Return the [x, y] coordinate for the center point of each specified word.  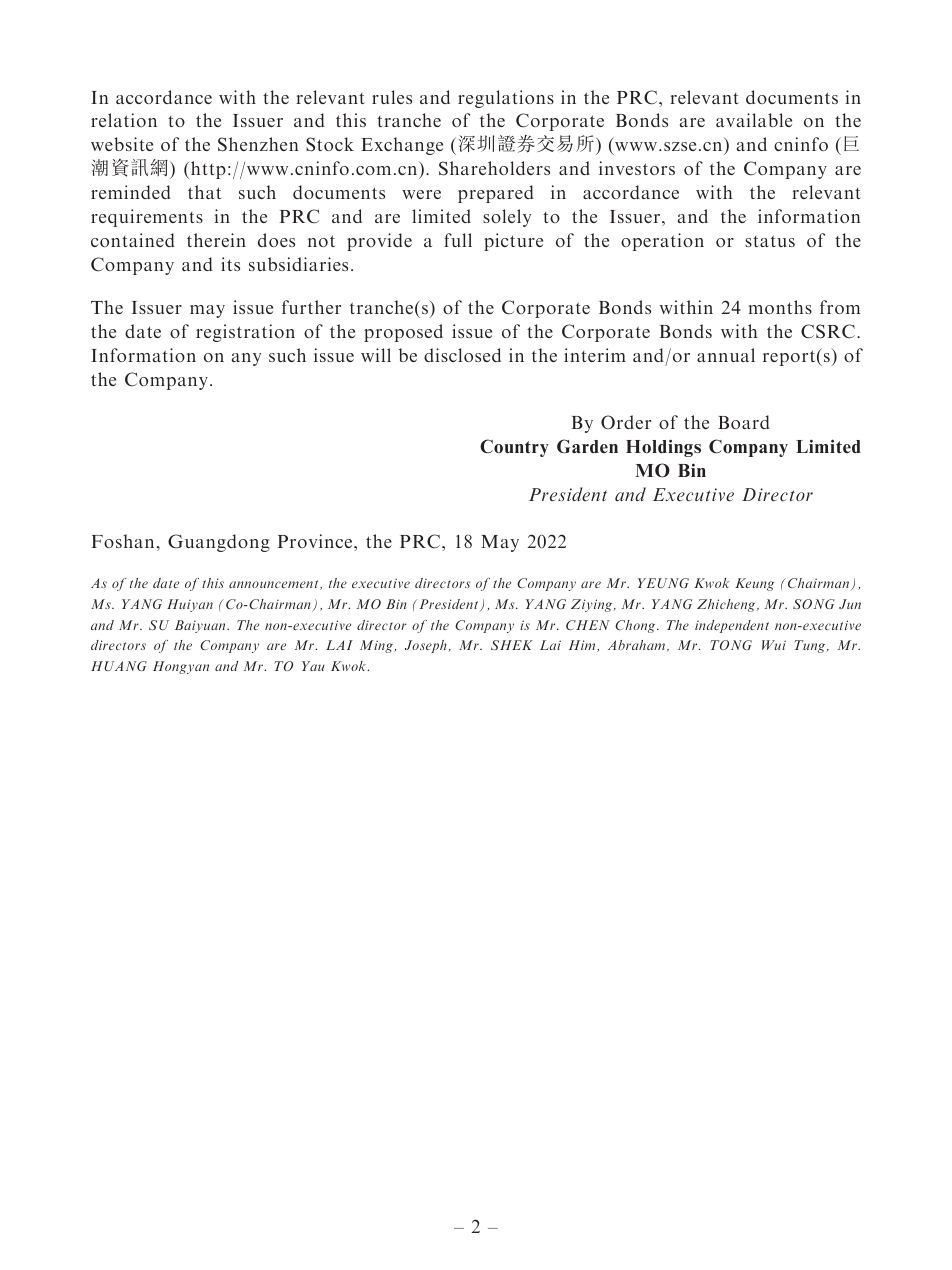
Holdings [663, 448]
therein [216, 240]
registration [245, 333]
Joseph [426, 646]
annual [726, 355]
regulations [506, 99]
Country [514, 448]
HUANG [119, 666]
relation [124, 120]
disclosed [462, 355]
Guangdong [219, 543]
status [770, 241]
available [754, 120]
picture [513, 242]
